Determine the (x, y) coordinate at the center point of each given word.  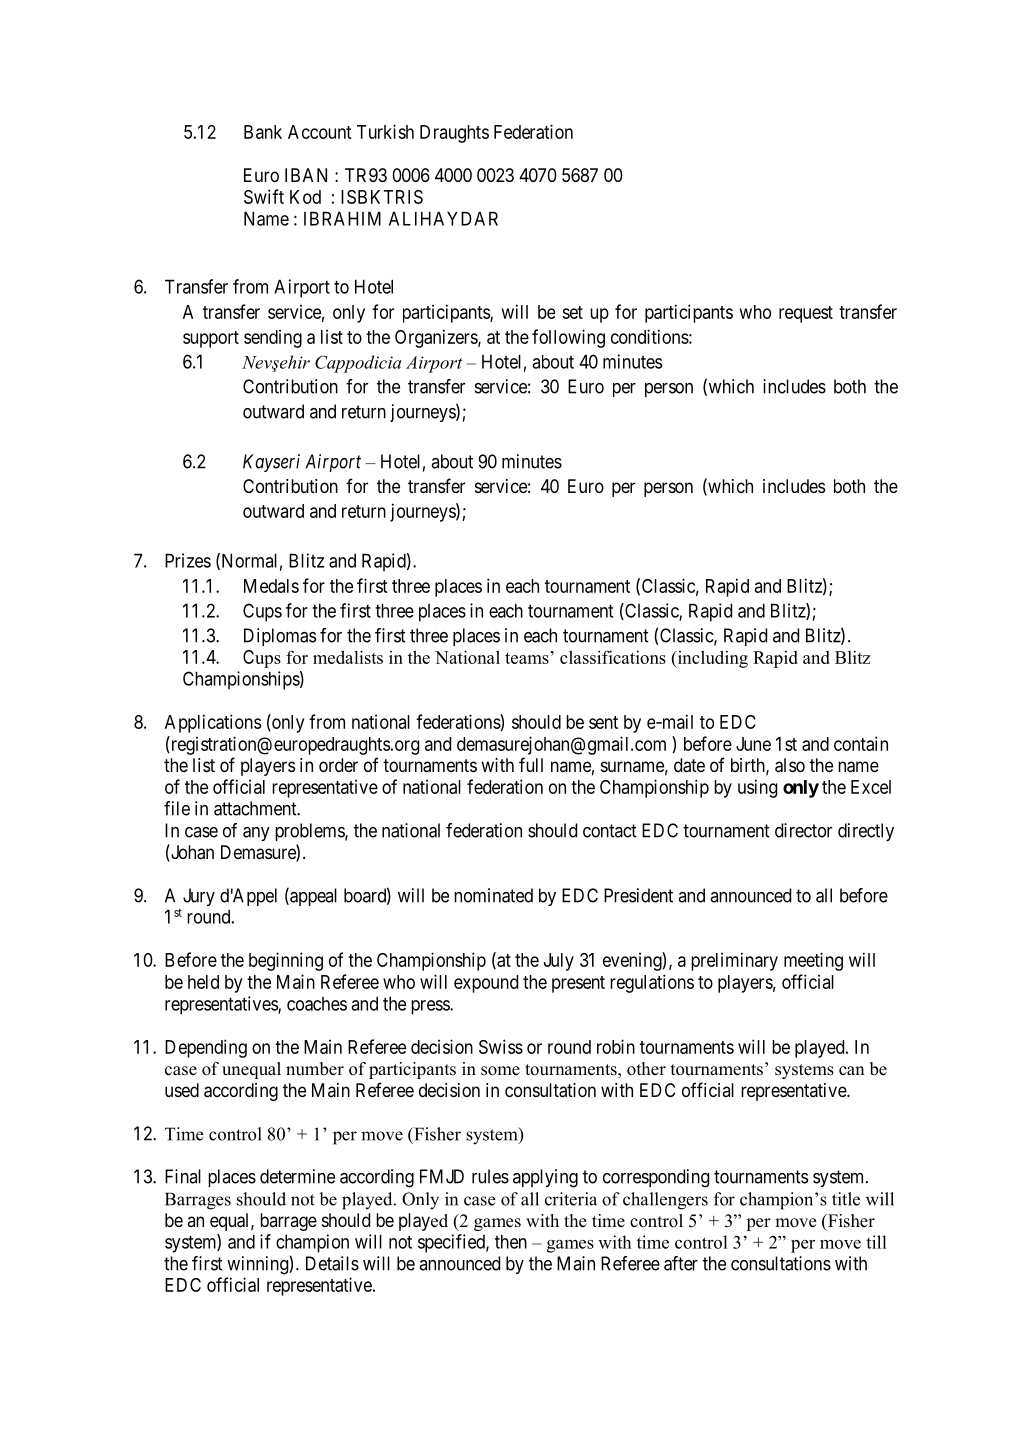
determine (297, 1176)
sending (273, 339)
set (572, 312)
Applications (213, 723)
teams (527, 658)
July (559, 962)
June (753, 744)
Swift (264, 196)
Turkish (385, 131)
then (511, 1241)
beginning (286, 961)
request (806, 314)
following (568, 338)
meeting (813, 961)
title (846, 1199)
